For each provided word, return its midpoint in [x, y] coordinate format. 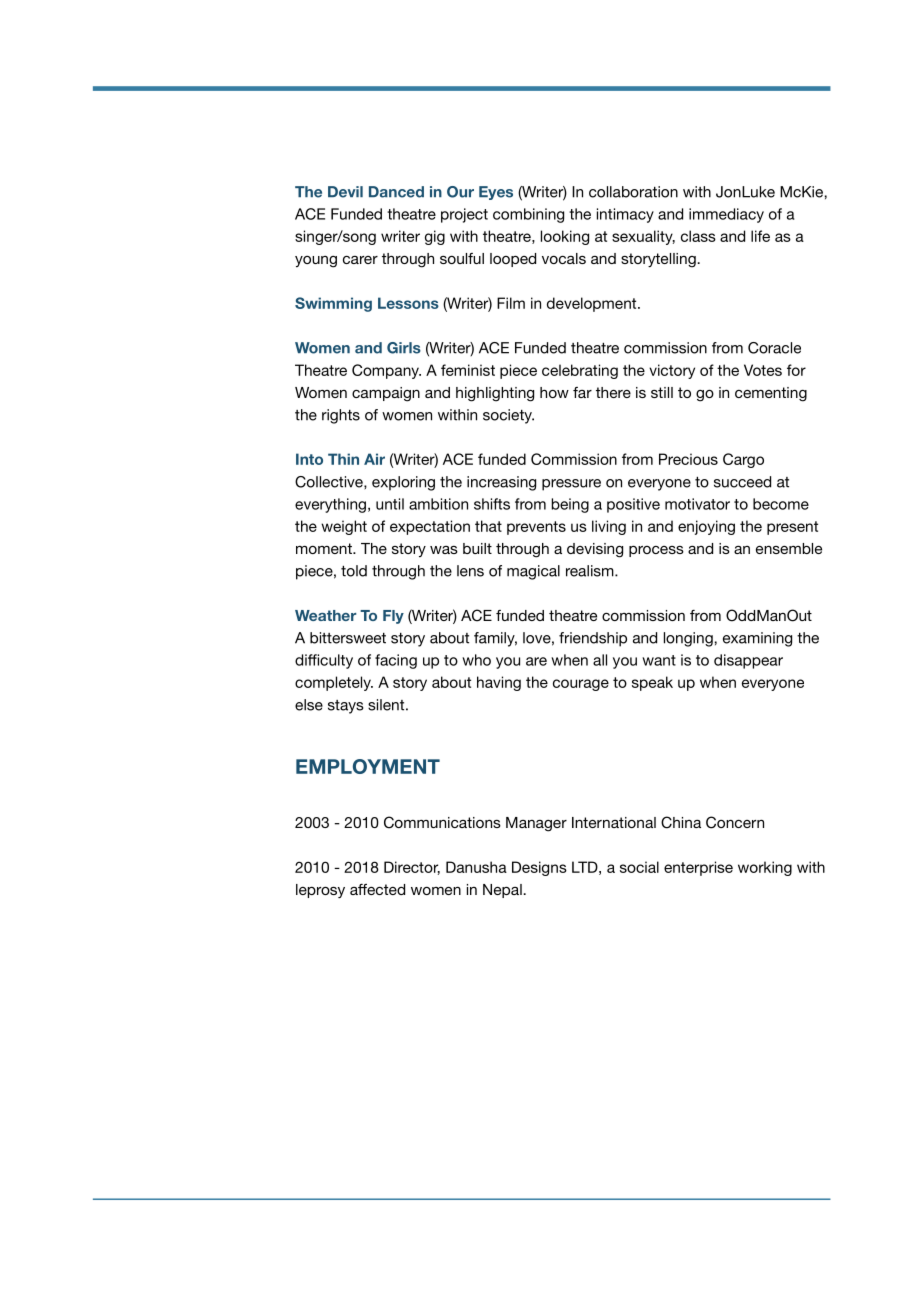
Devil [345, 192]
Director [412, 868]
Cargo [743, 460]
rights [341, 416]
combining [528, 215]
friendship [593, 639]
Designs [539, 868]
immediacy [726, 215]
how [554, 392]
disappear [748, 661]
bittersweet [348, 638]
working [765, 868]
